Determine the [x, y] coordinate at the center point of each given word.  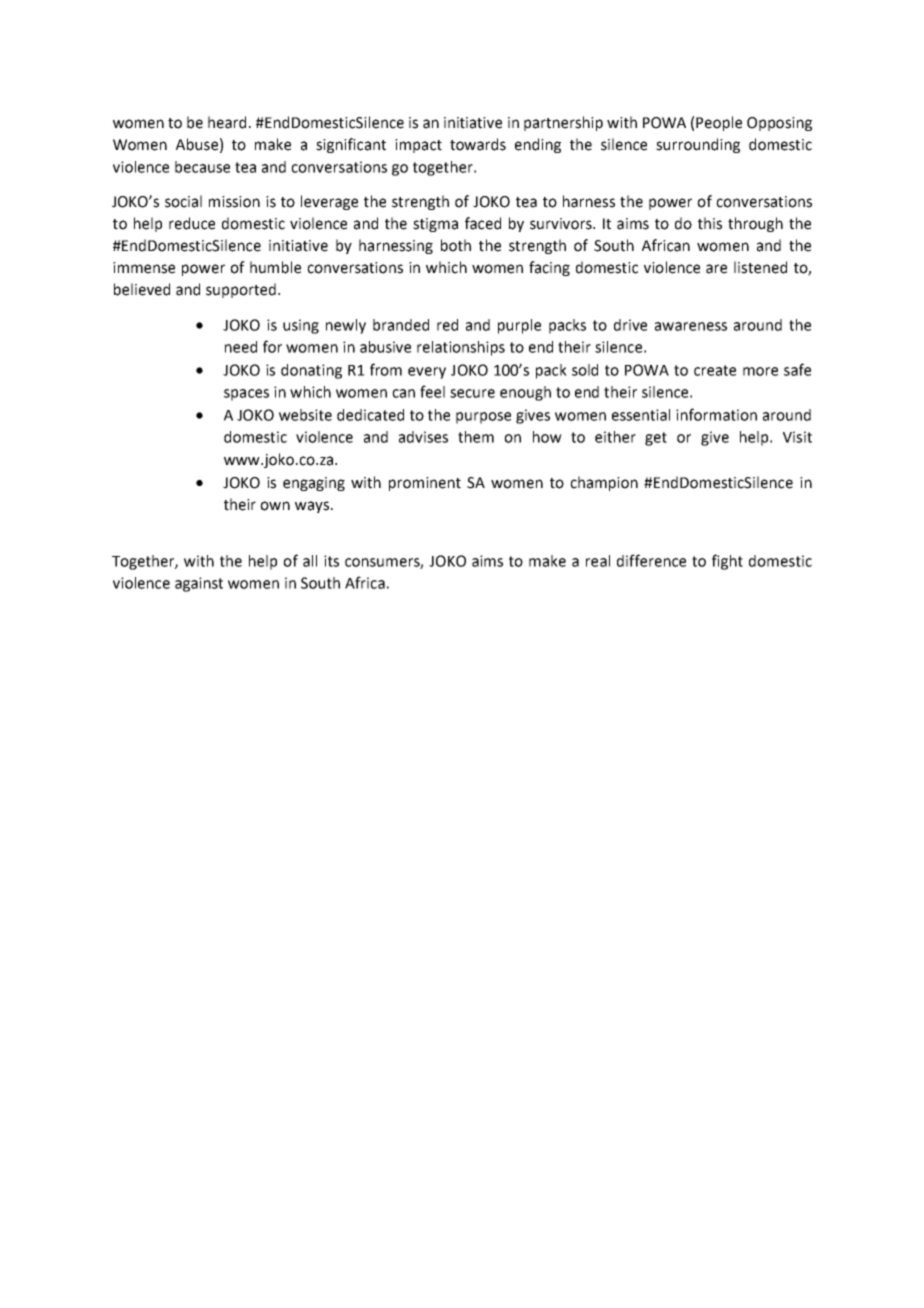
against [199, 584]
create [715, 370]
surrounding [698, 145]
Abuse [197, 144]
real [598, 561]
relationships [461, 348]
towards [478, 144]
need [241, 347]
